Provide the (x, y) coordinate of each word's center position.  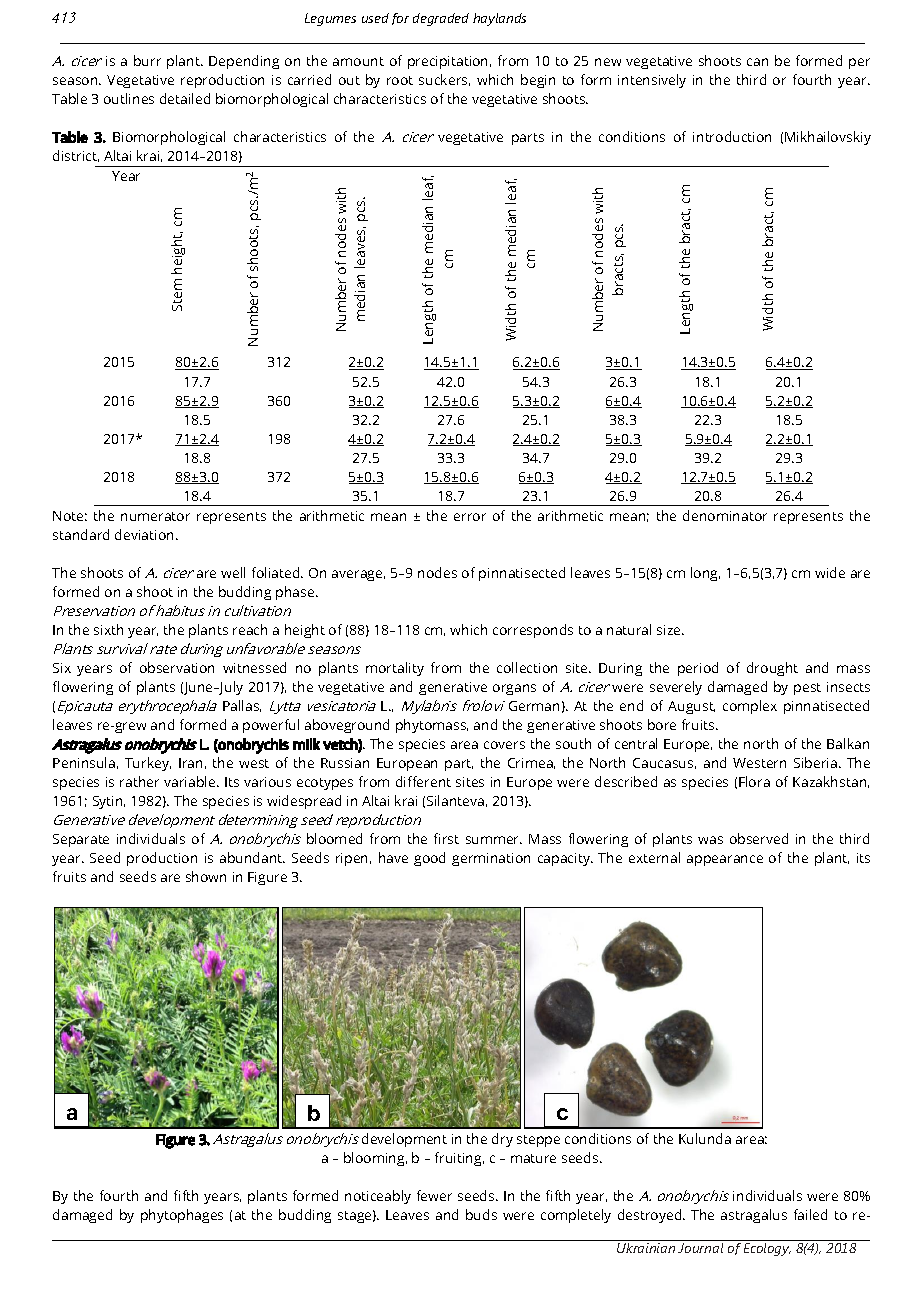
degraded (441, 19)
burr (147, 60)
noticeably (378, 1197)
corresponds (533, 631)
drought (772, 669)
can (757, 62)
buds (481, 1214)
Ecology (767, 1248)
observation (177, 667)
